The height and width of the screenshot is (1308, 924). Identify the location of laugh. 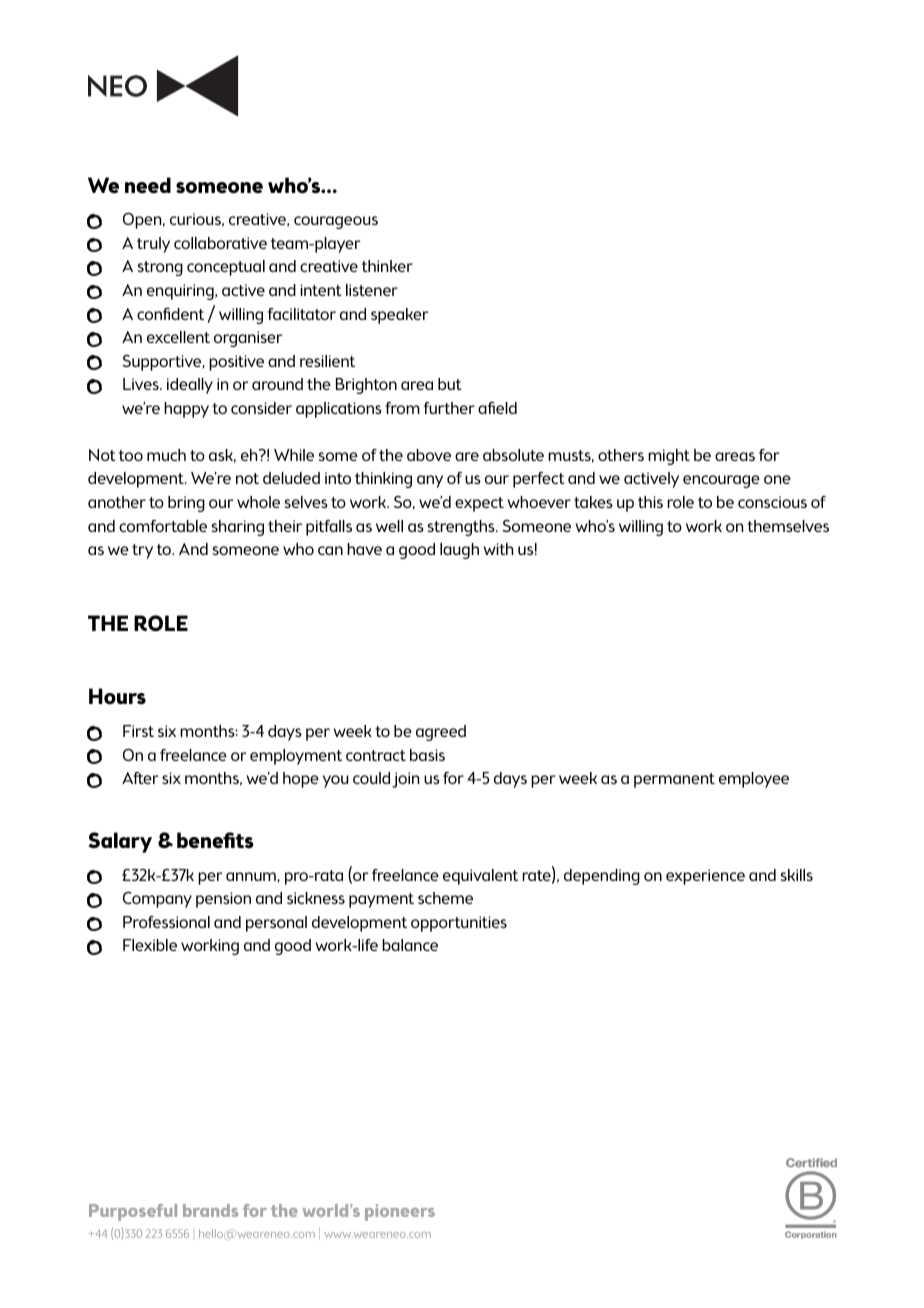
(459, 551).
